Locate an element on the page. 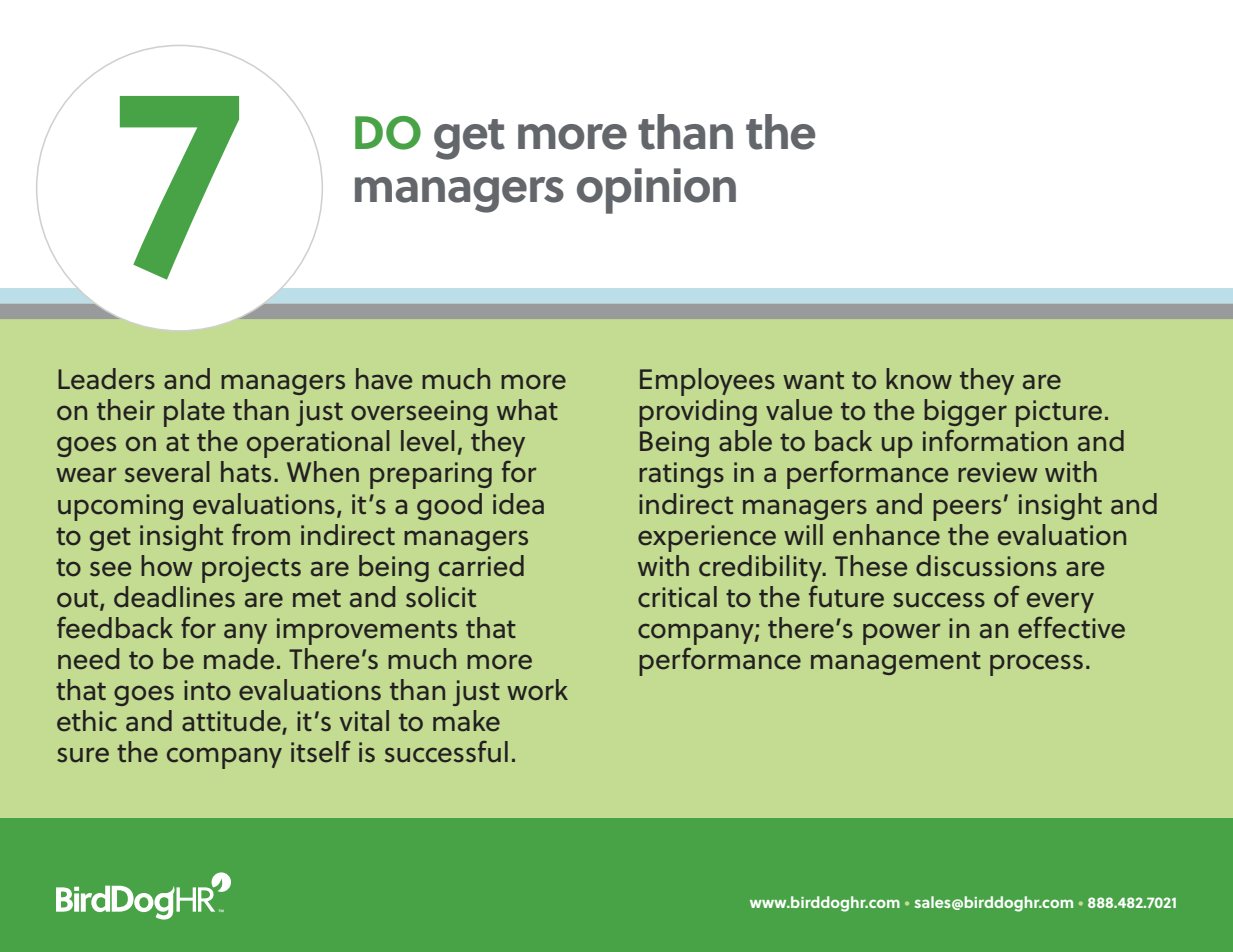 The height and width of the page is (952, 1233). several is located at coordinates (167, 472).
